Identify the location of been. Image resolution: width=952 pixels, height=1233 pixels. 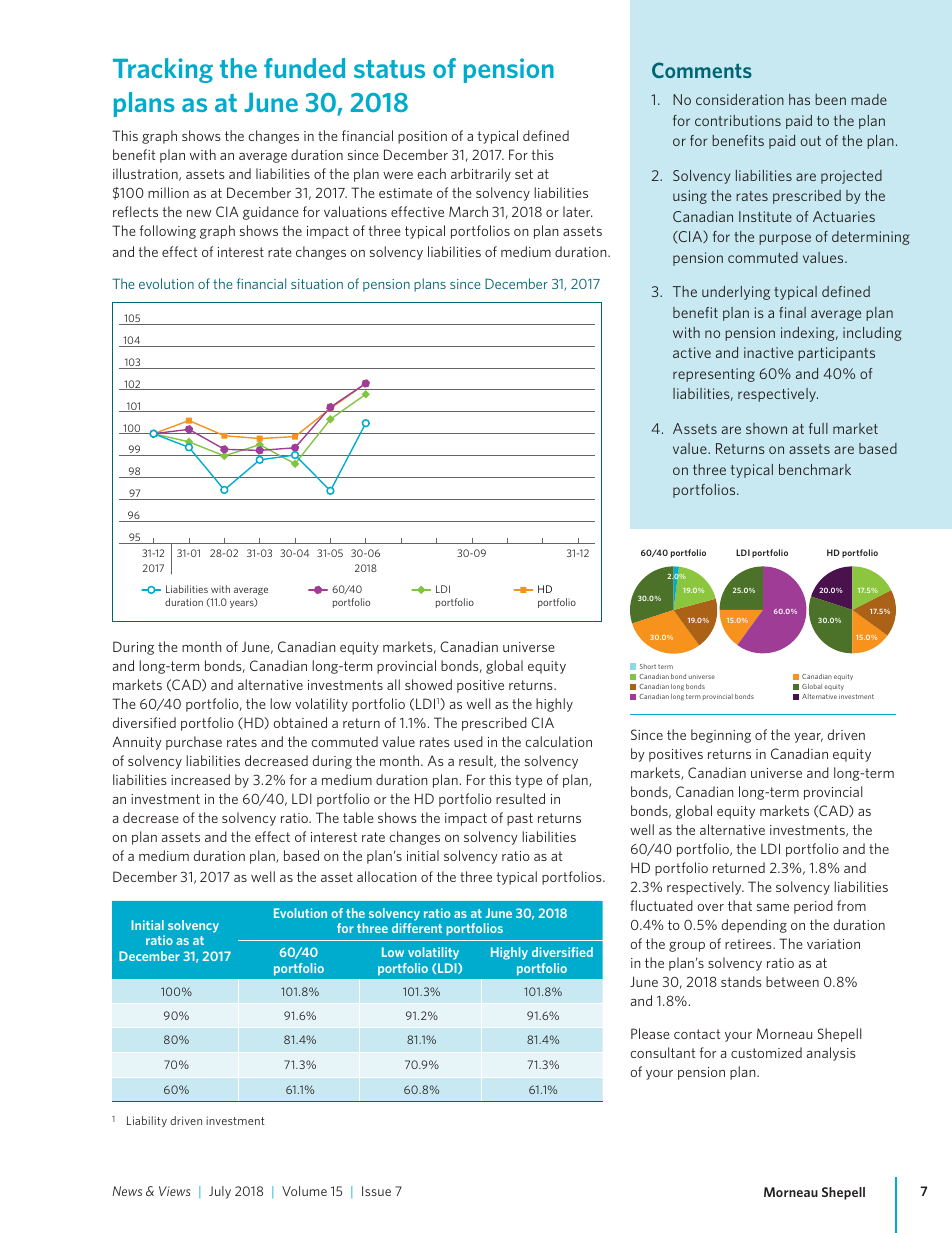
(830, 99).
